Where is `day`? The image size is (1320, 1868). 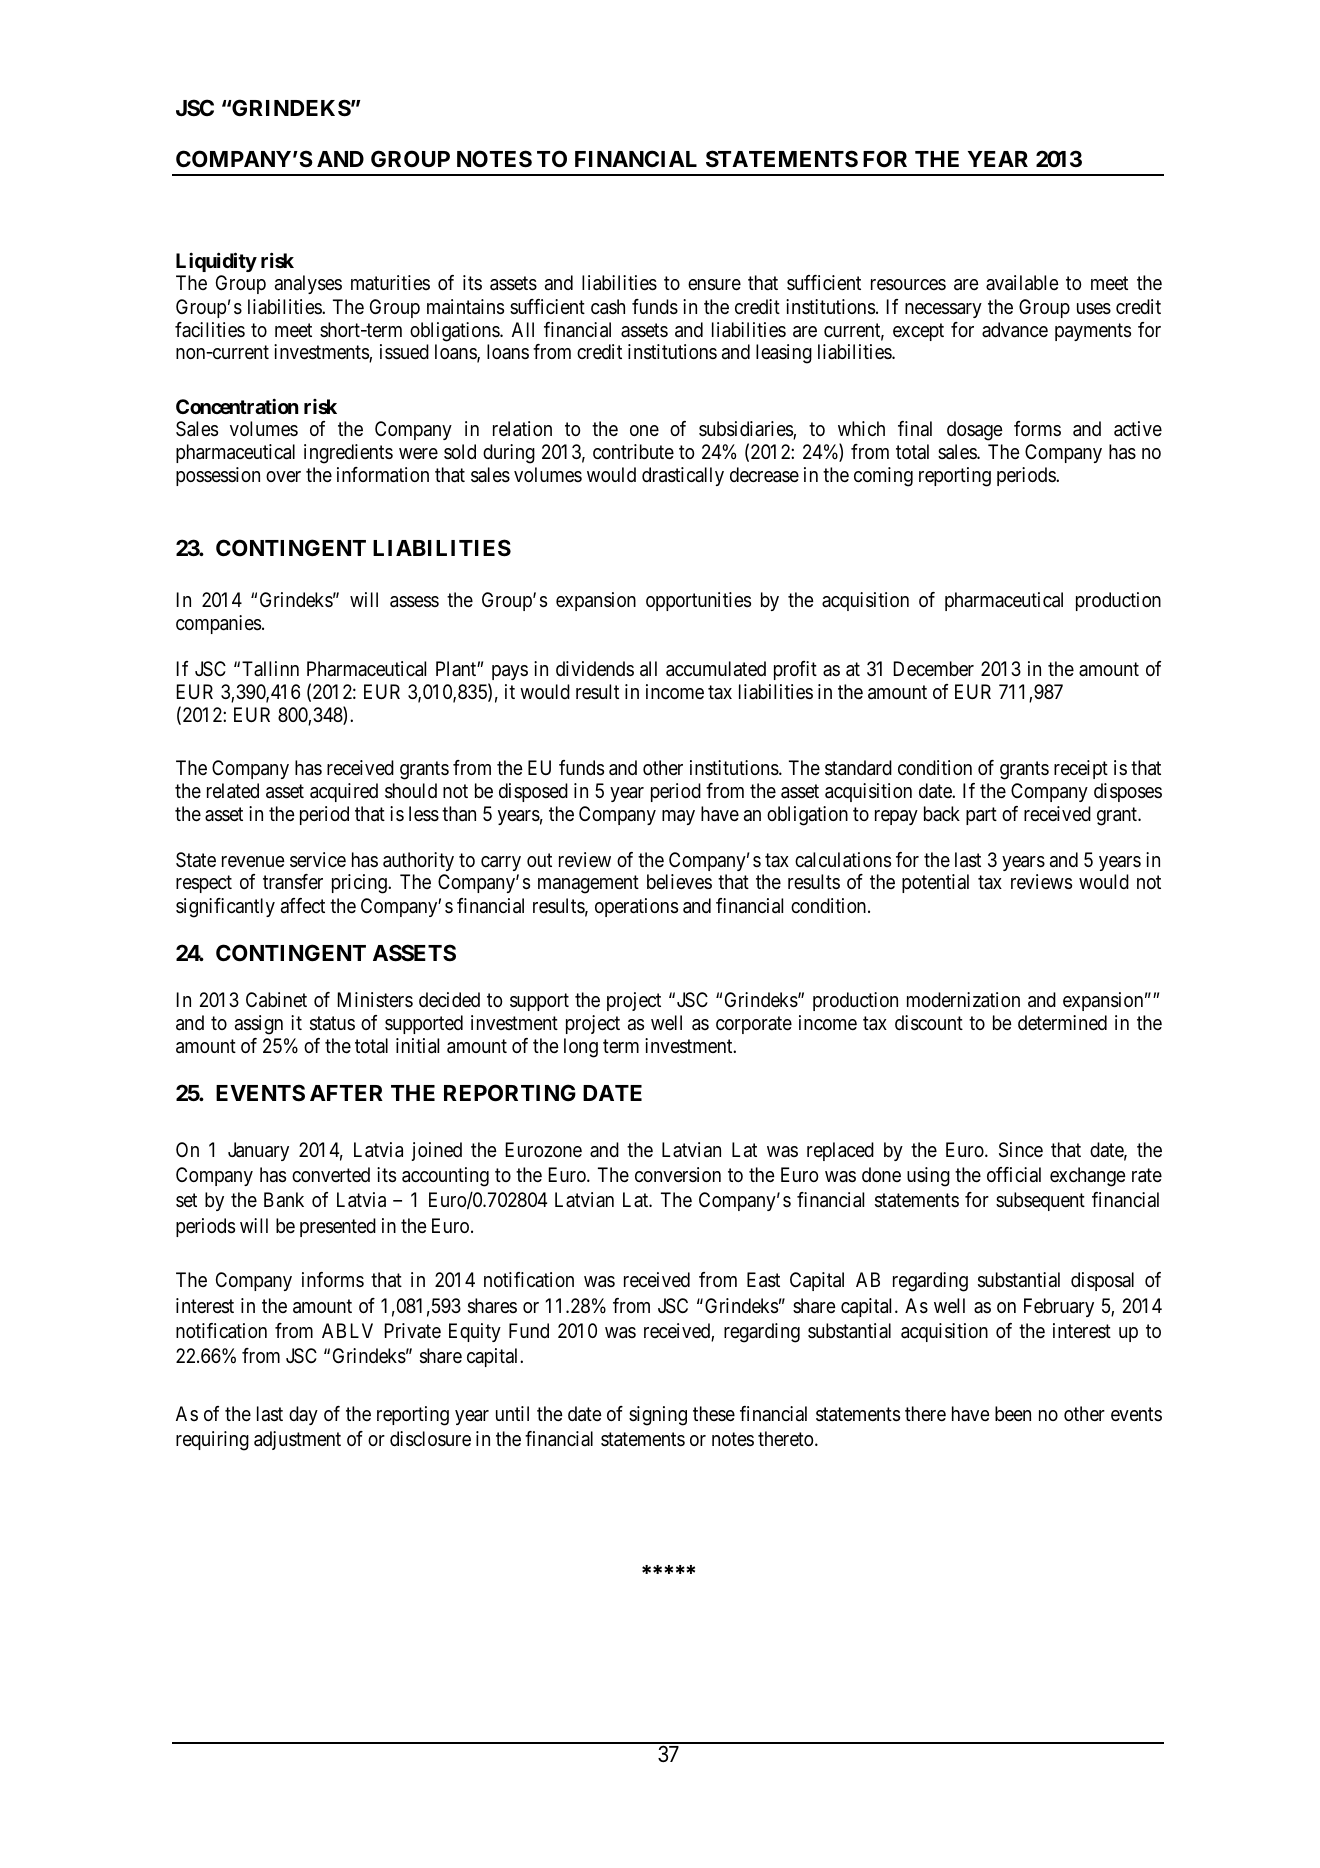
day is located at coordinates (303, 1415).
